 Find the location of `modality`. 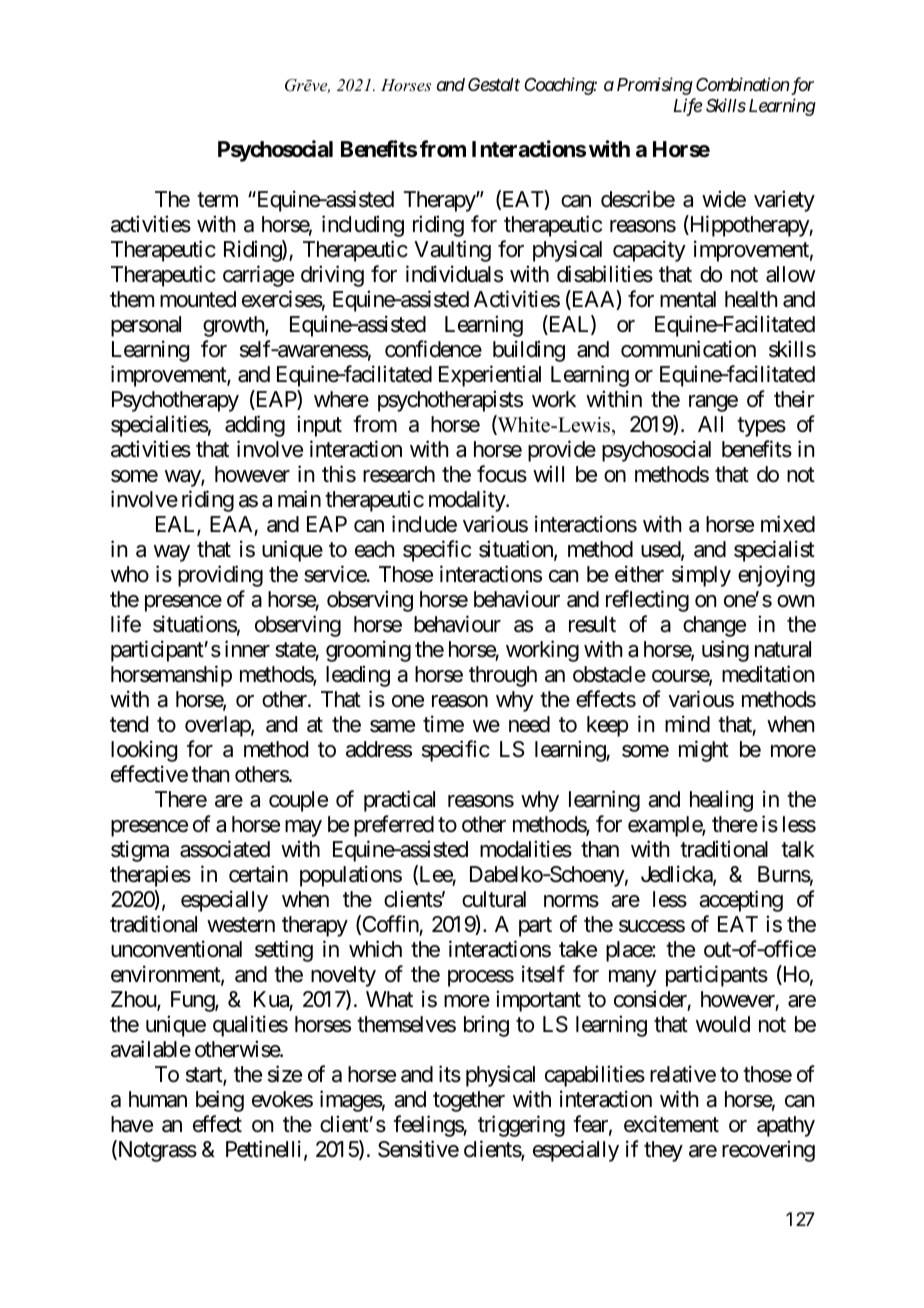

modality is located at coordinates (468, 501).
